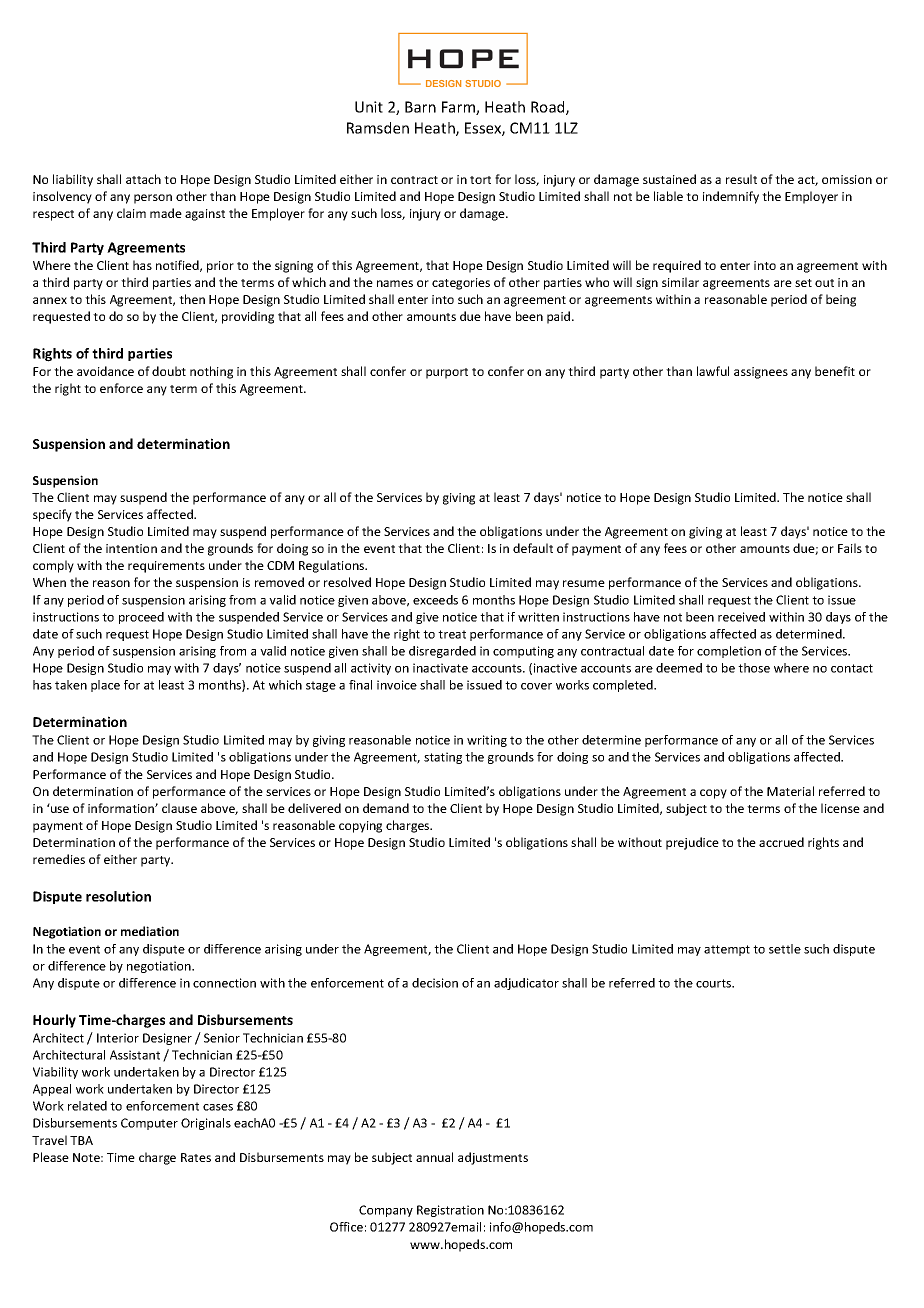 This screenshot has height=1308, width=924. What do you see at coordinates (450, 1211) in the screenshot?
I see `Registration` at bounding box center [450, 1211].
